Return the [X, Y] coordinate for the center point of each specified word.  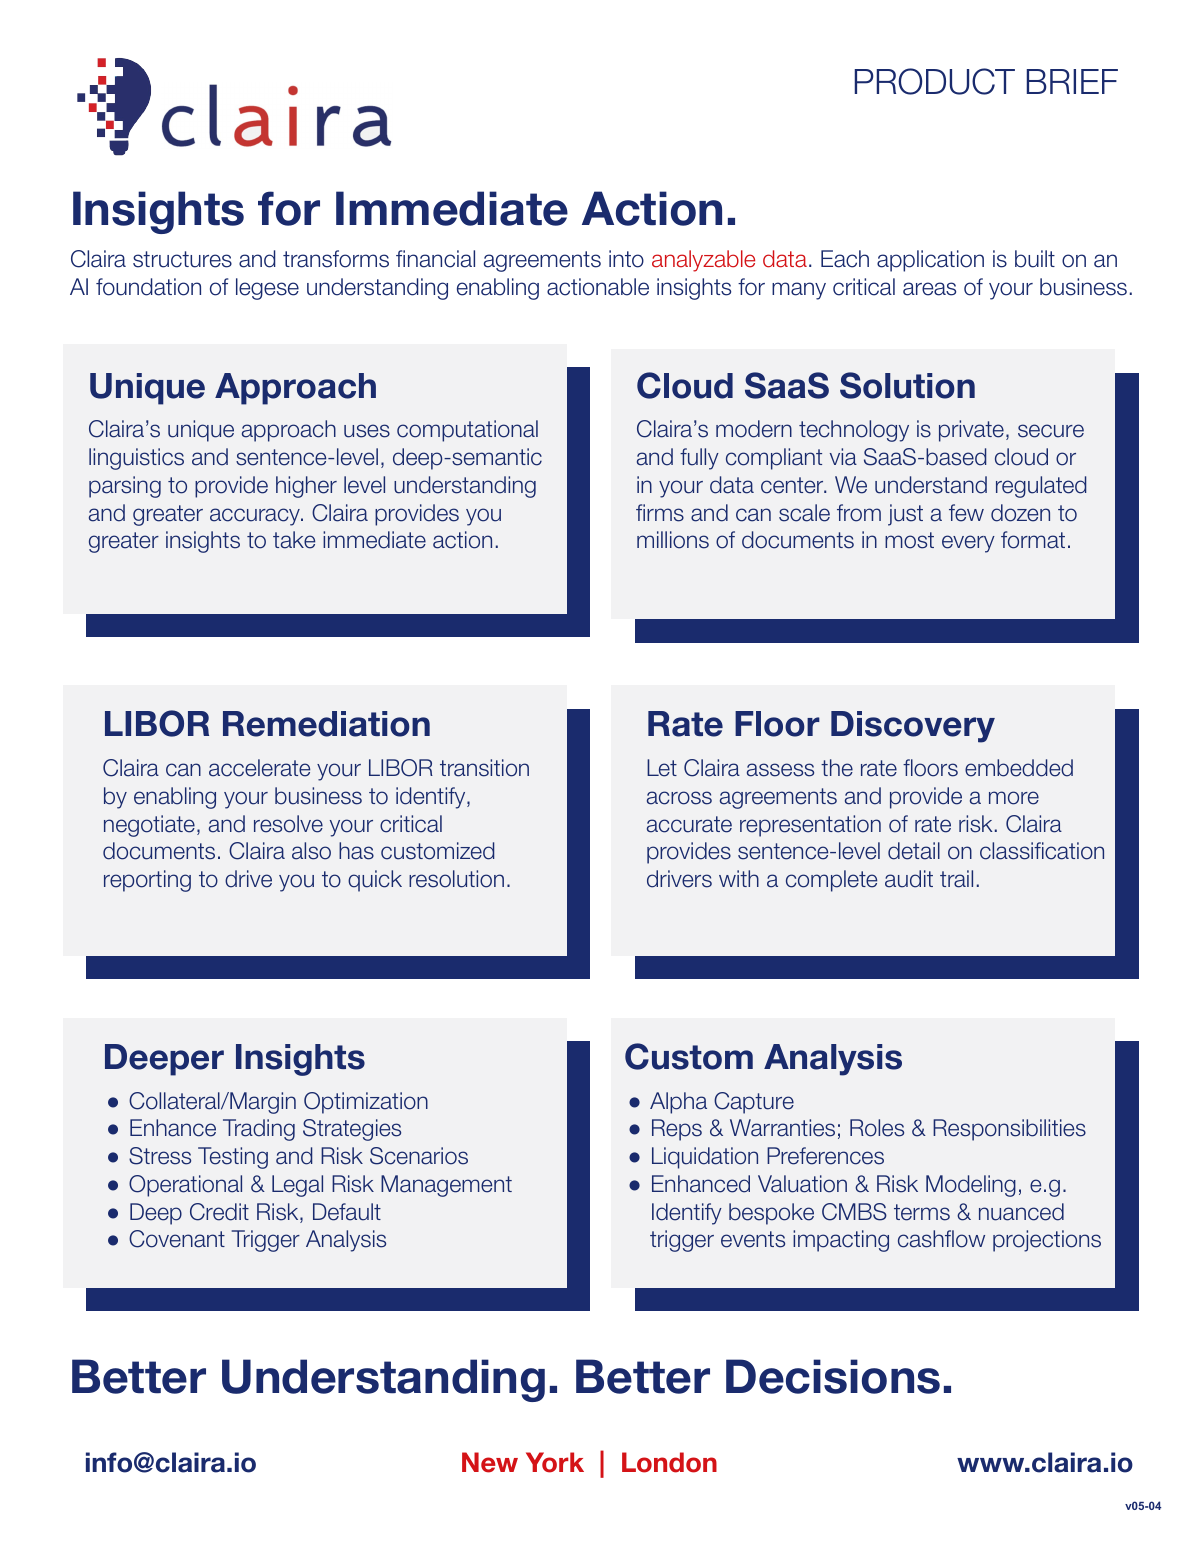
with [739, 878]
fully [699, 459]
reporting [147, 881]
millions [673, 540]
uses [367, 431]
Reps [677, 1130]
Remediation [326, 724]
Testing [233, 1158]
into [626, 259]
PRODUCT [935, 81]
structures [182, 259]
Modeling [971, 1186]
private [971, 431]
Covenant [177, 1239]
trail [956, 879]
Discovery [913, 727]
